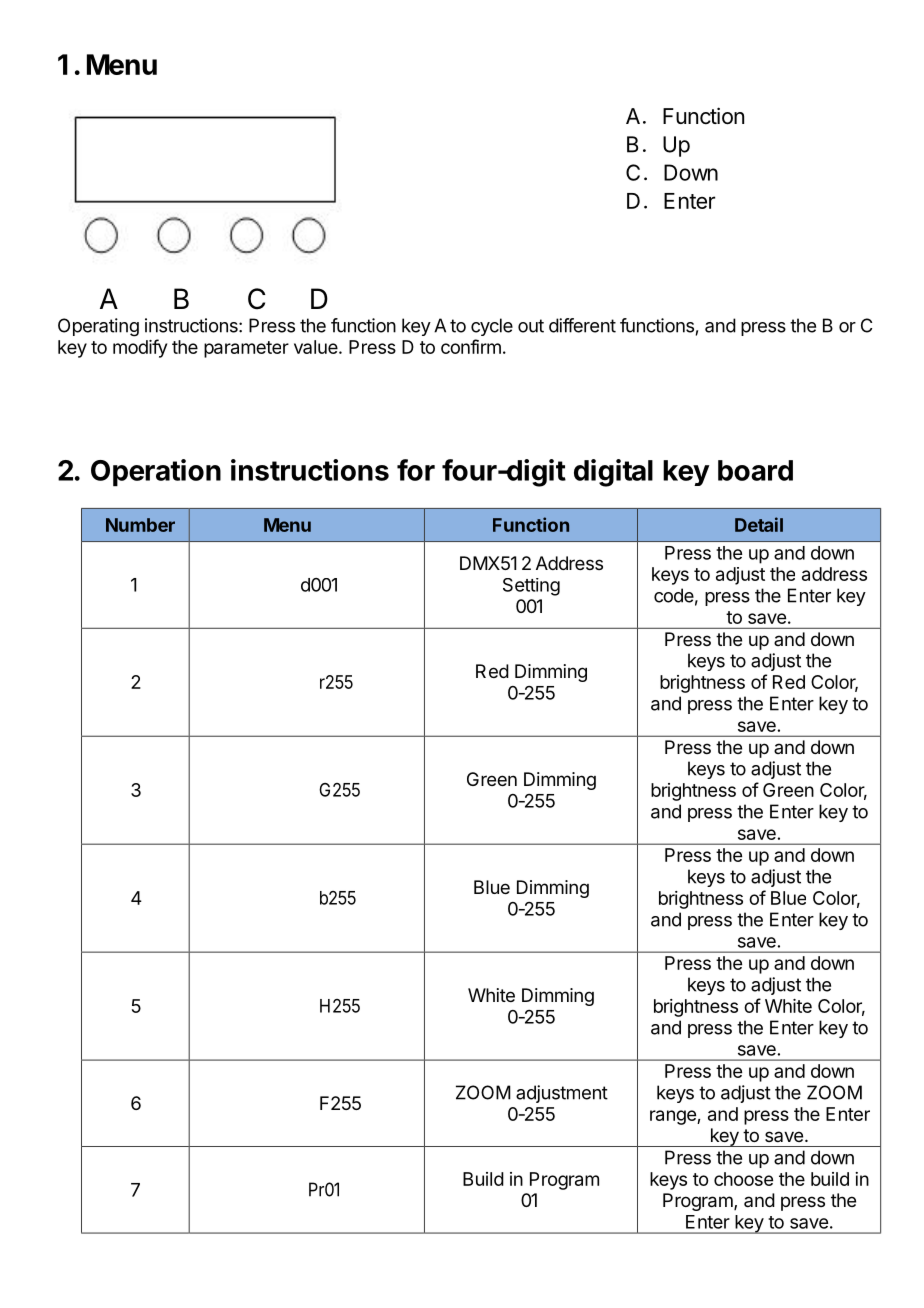  Describe the element at coordinates (531, 326) in the screenshot. I see `out` at that location.
